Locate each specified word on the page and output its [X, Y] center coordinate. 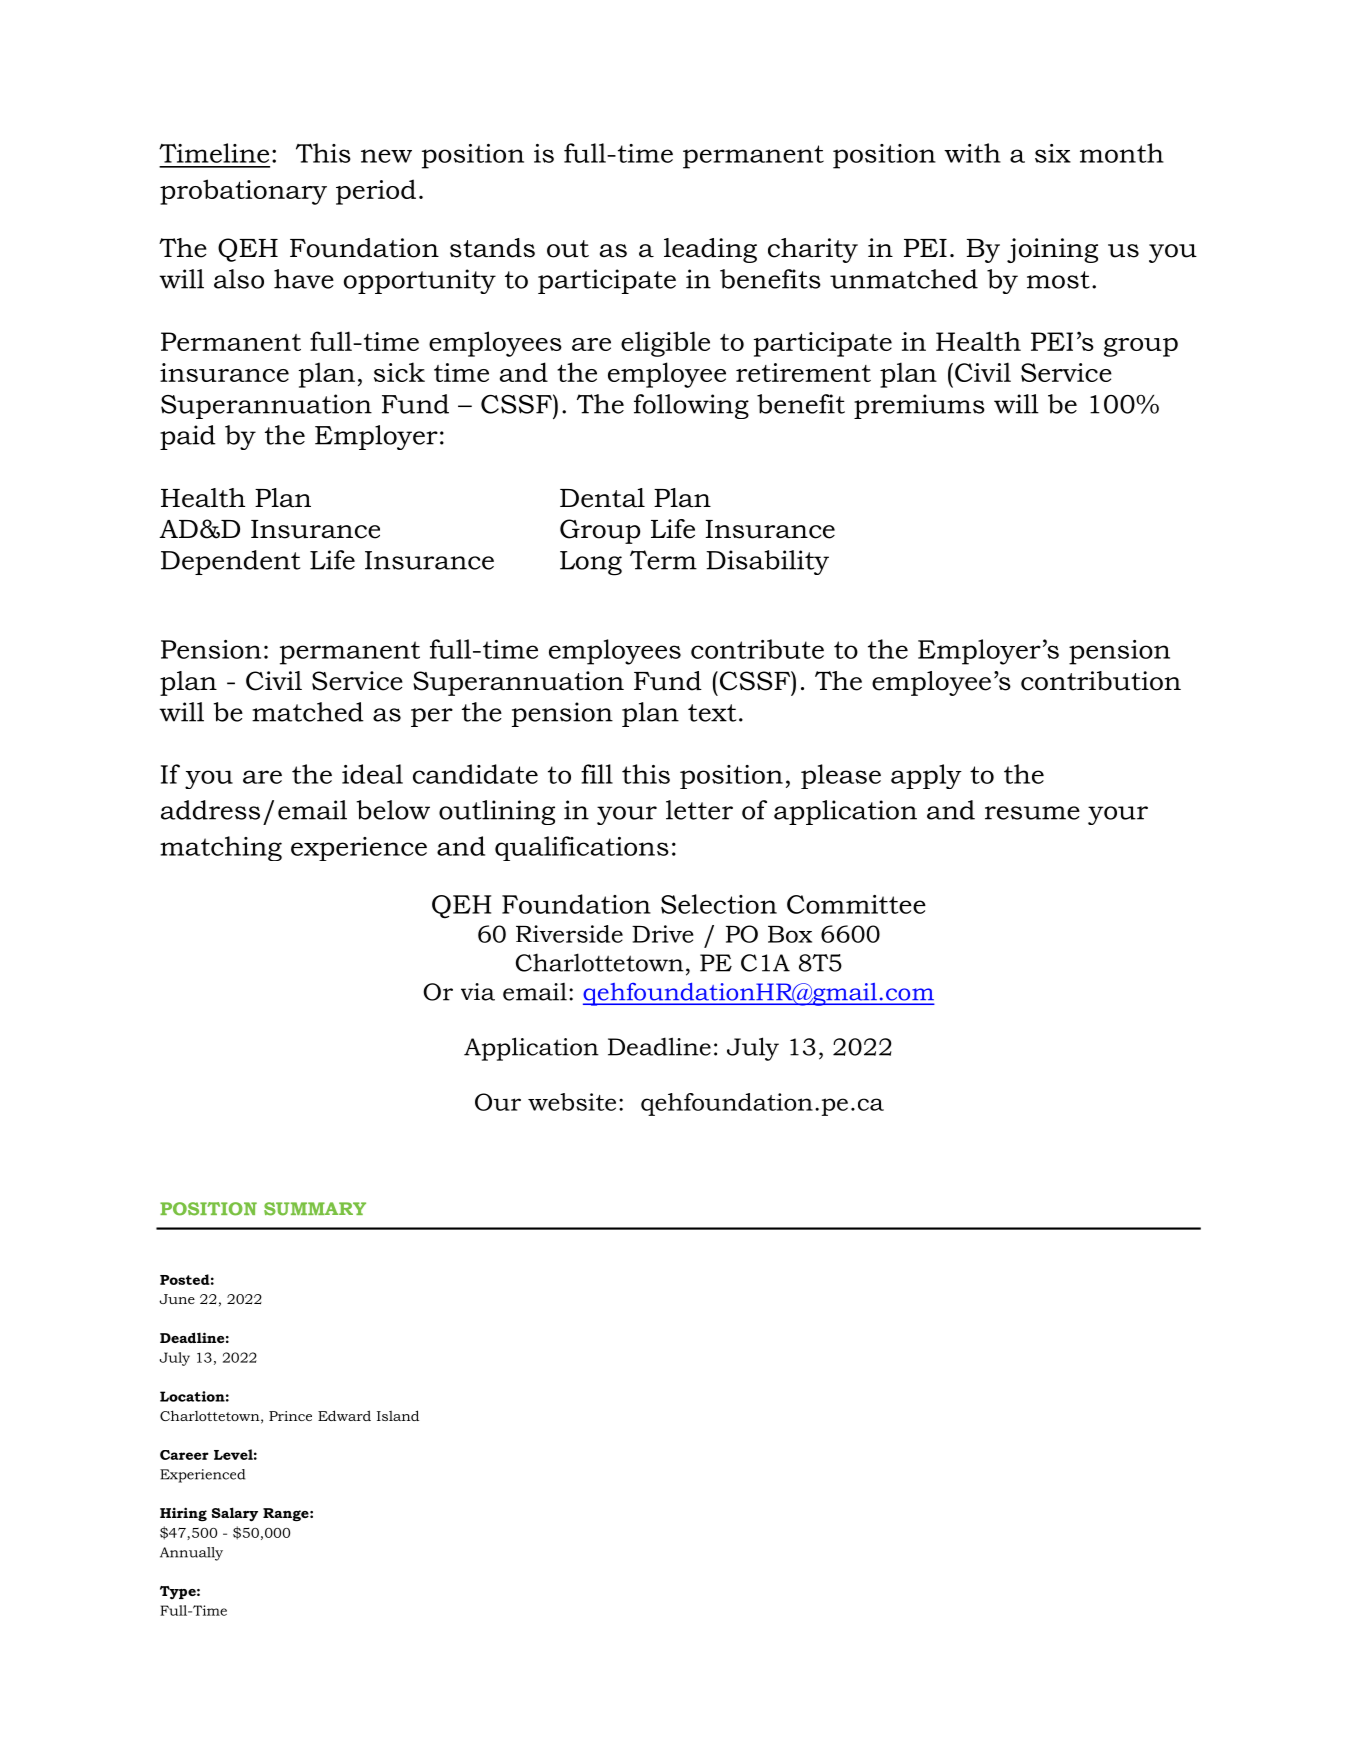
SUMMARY [315, 1209]
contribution [1101, 681]
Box [790, 934]
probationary [243, 192]
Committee [856, 904]
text [712, 713]
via [478, 992]
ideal [372, 774]
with [972, 153]
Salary [235, 1514]
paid [188, 437]
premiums [919, 406]
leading [710, 250]
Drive [663, 934]
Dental [602, 498]
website [572, 1102]
